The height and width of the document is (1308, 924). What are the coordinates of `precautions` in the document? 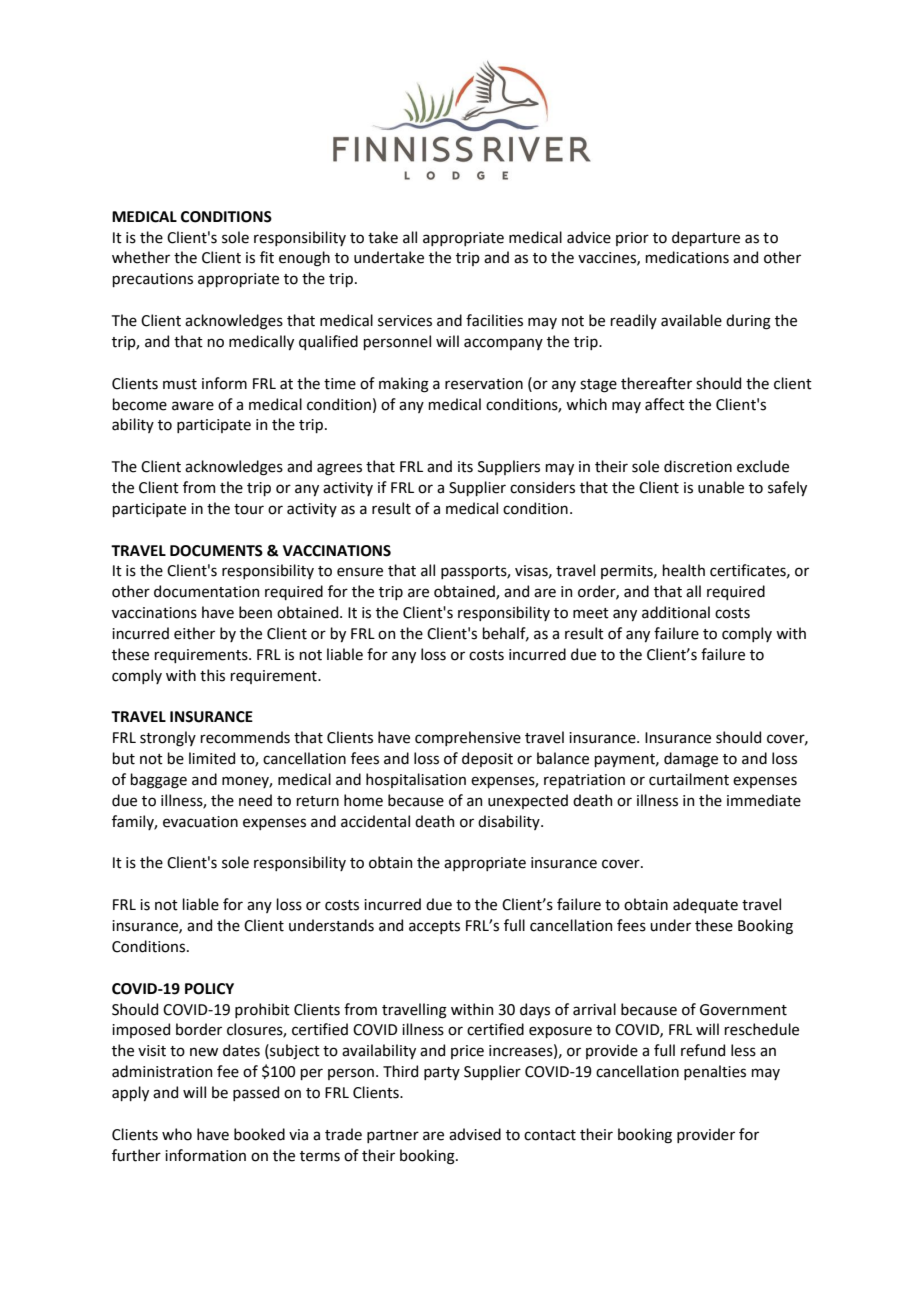 It's located at (152, 280).
